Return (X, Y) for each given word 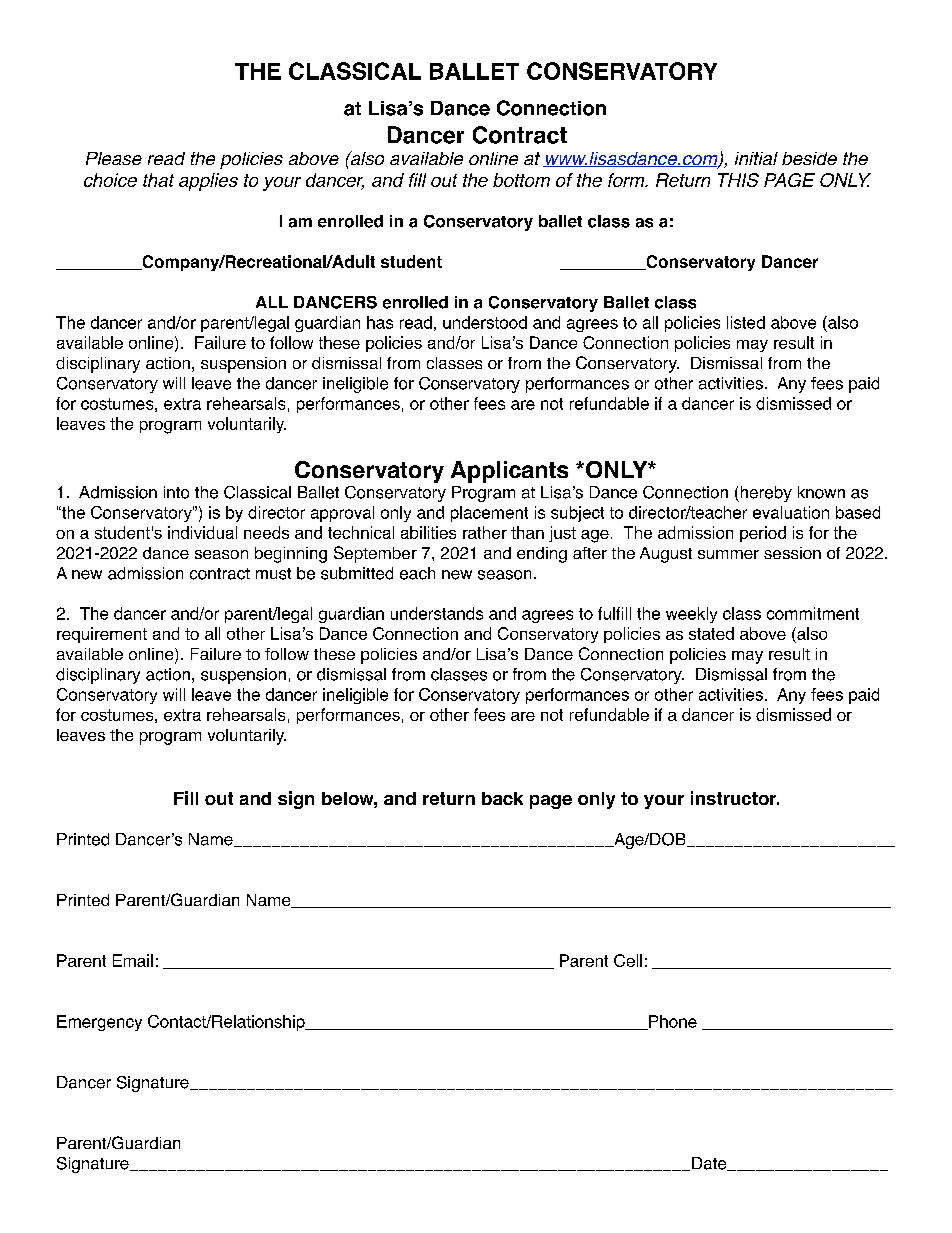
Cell (628, 960)
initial (756, 158)
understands (437, 613)
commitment (813, 613)
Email (133, 960)
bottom (521, 180)
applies (208, 182)
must (273, 574)
